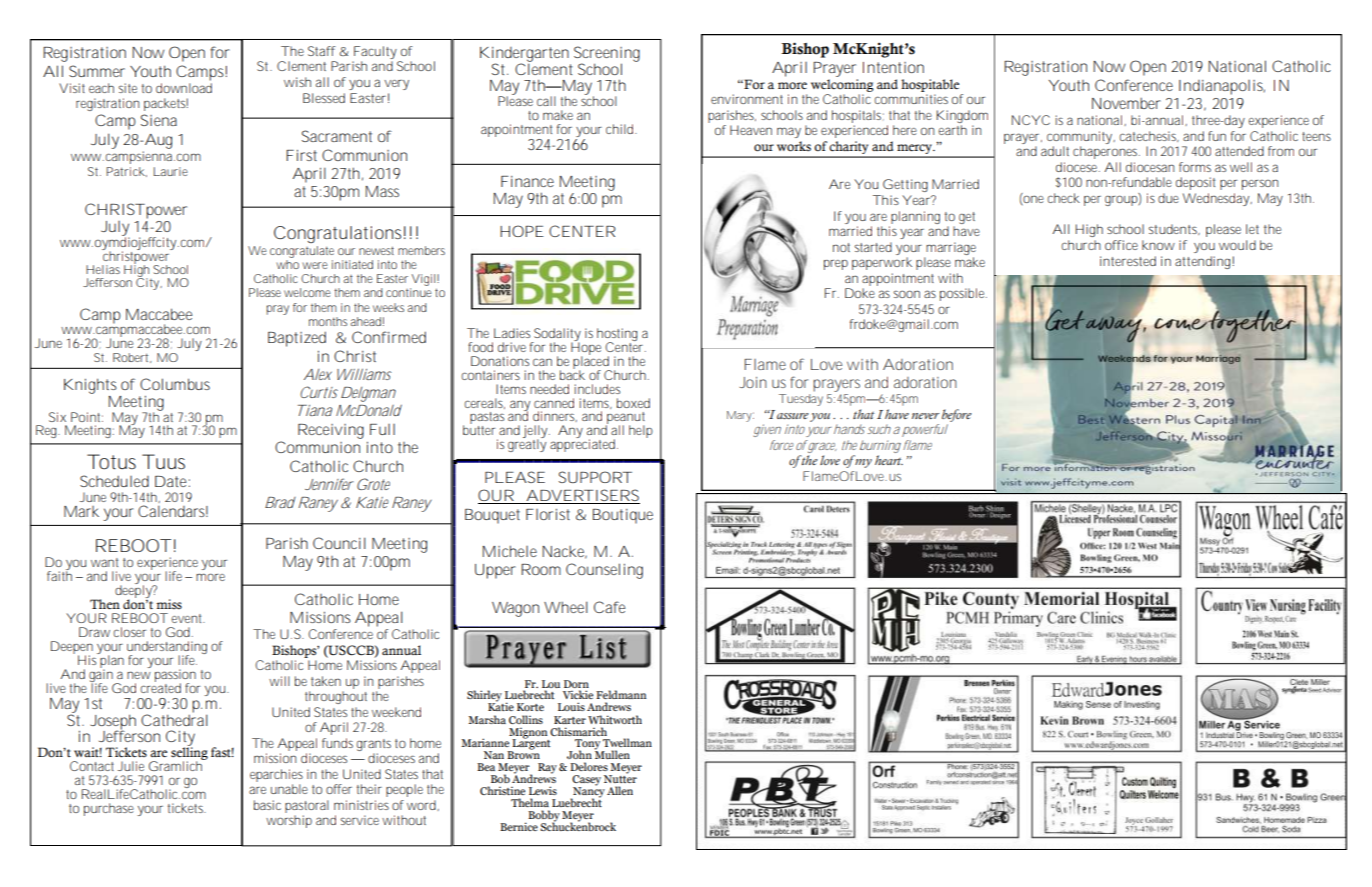 The image size is (1372, 887). I want to click on download, so click(184, 88).
